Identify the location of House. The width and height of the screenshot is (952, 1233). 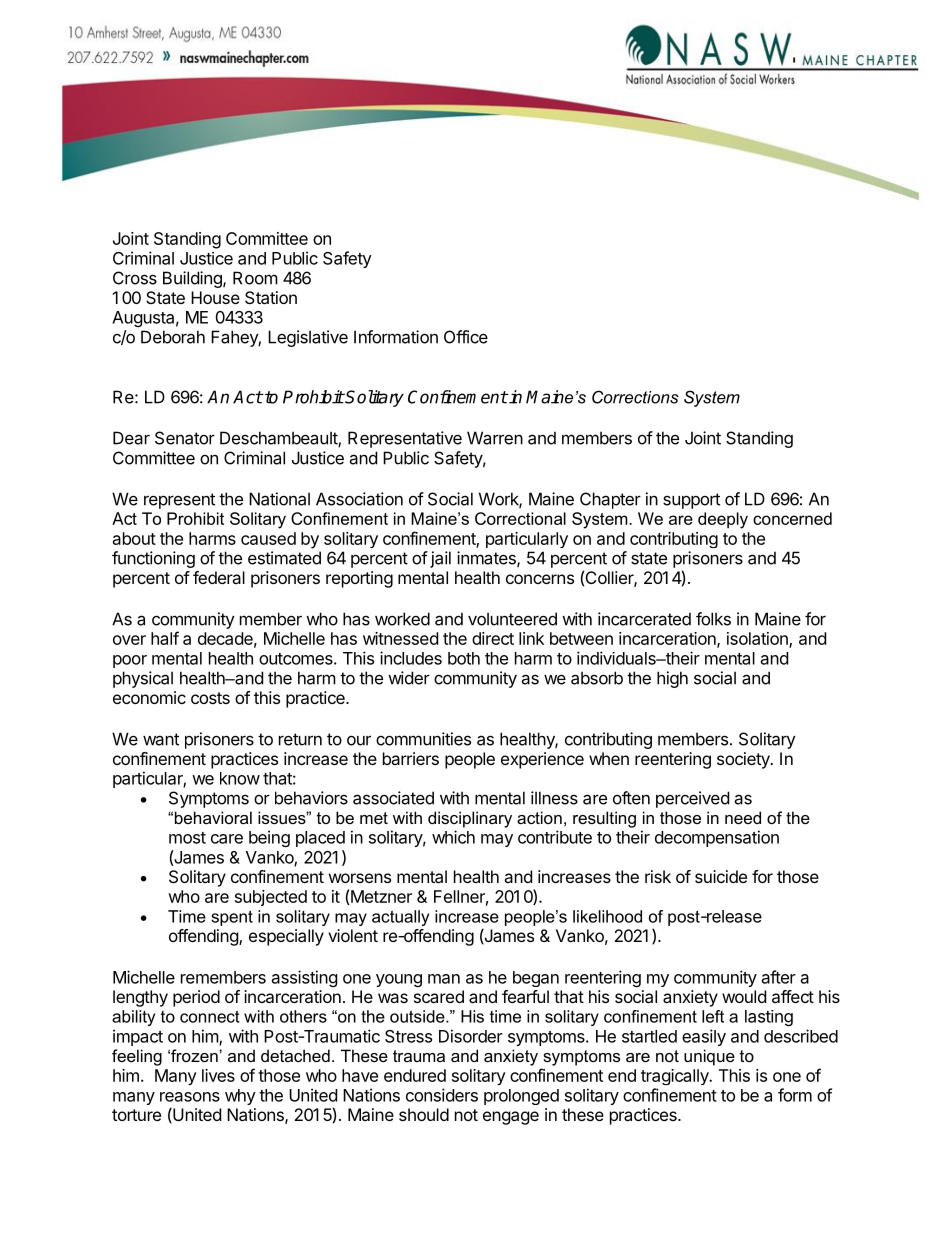
(215, 297).
